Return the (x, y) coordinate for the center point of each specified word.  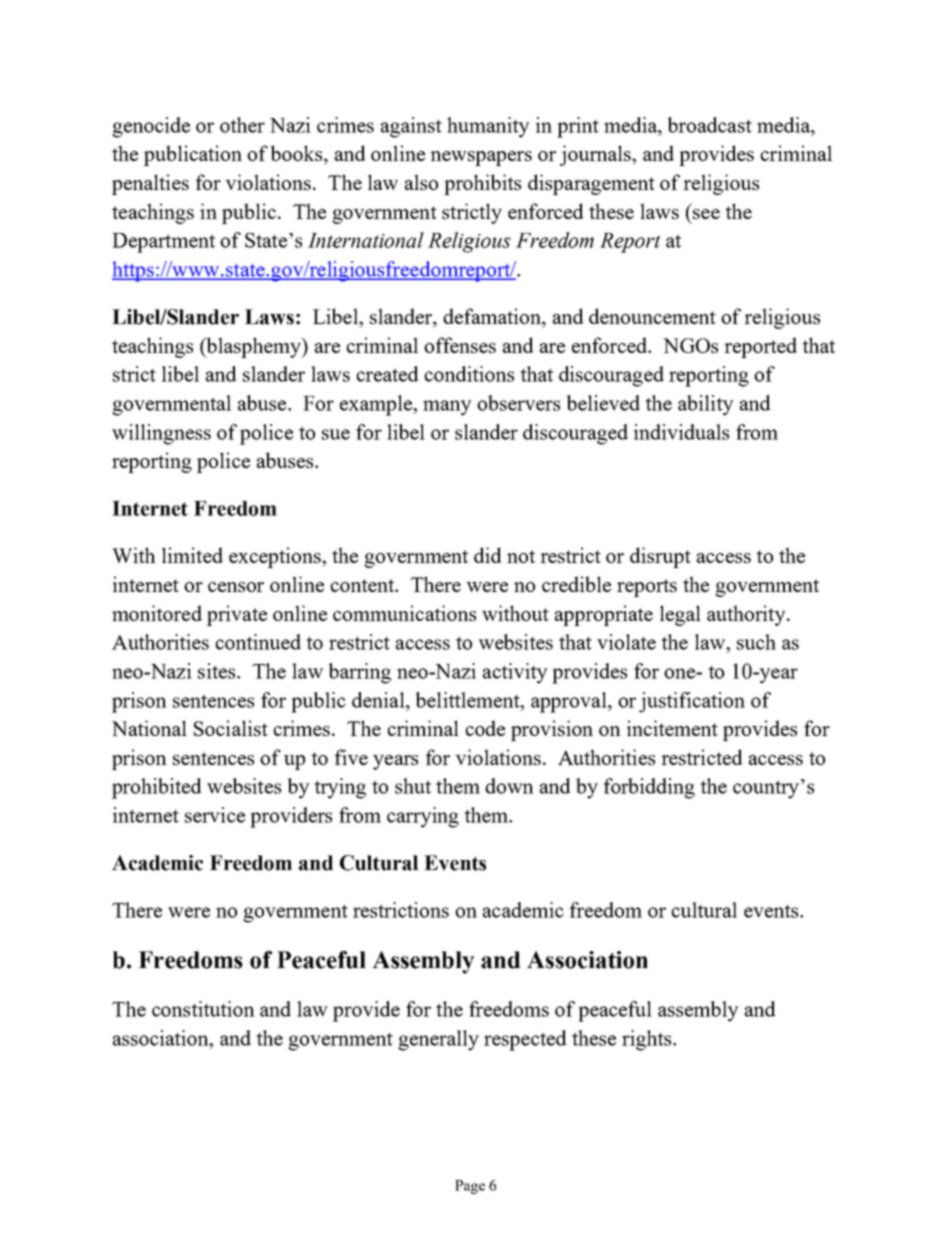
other (242, 125)
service (215, 815)
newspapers (481, 158)
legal (680, 615)
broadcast (709, 125)
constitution (203, 1009)
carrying (423, 817)
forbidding (649, 788)
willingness (161, 434)
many (447, 408)
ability (706, 405)
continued (258, 642)
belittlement (468, 700)
